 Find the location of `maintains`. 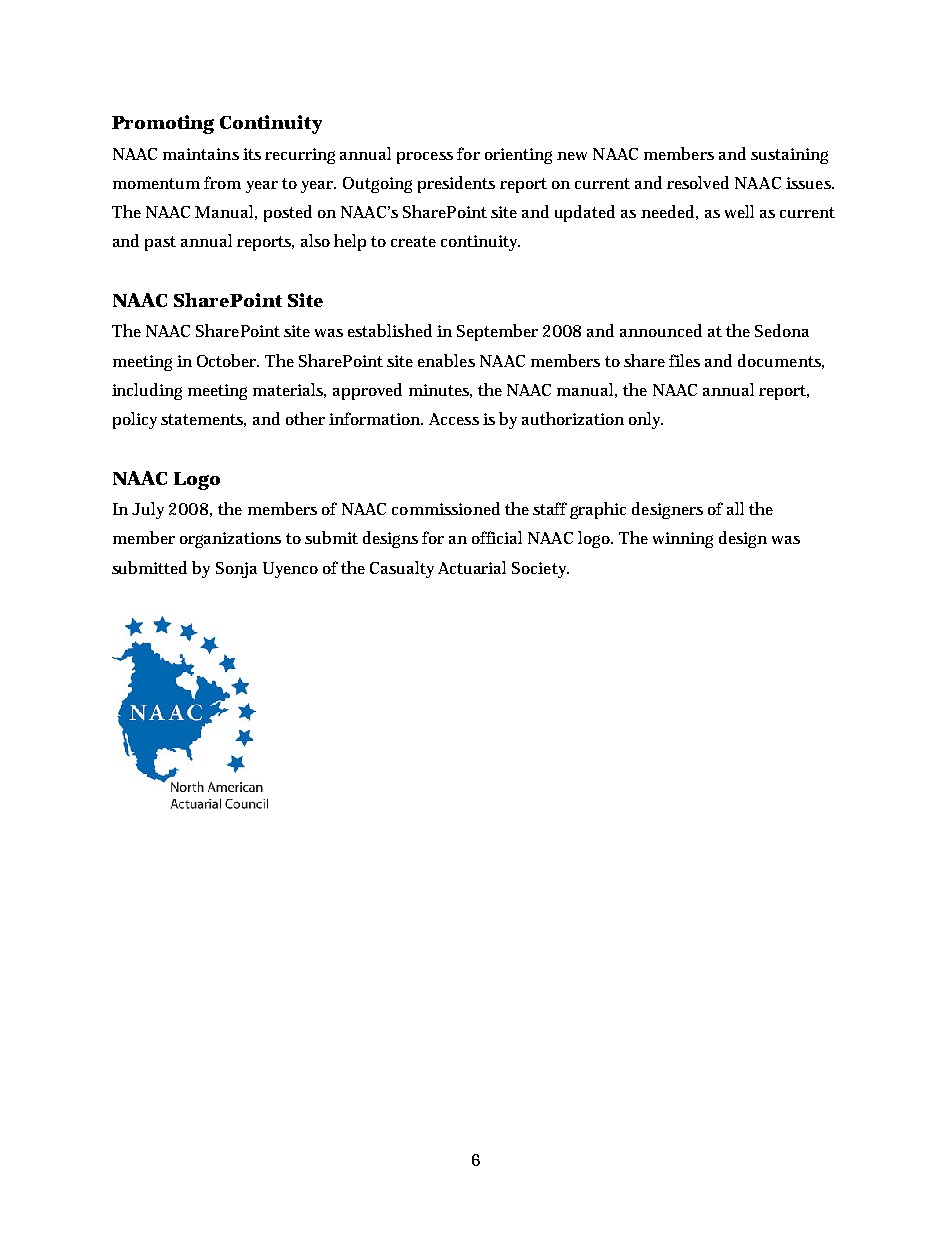

maintains is located at coordinates (201, 154).
